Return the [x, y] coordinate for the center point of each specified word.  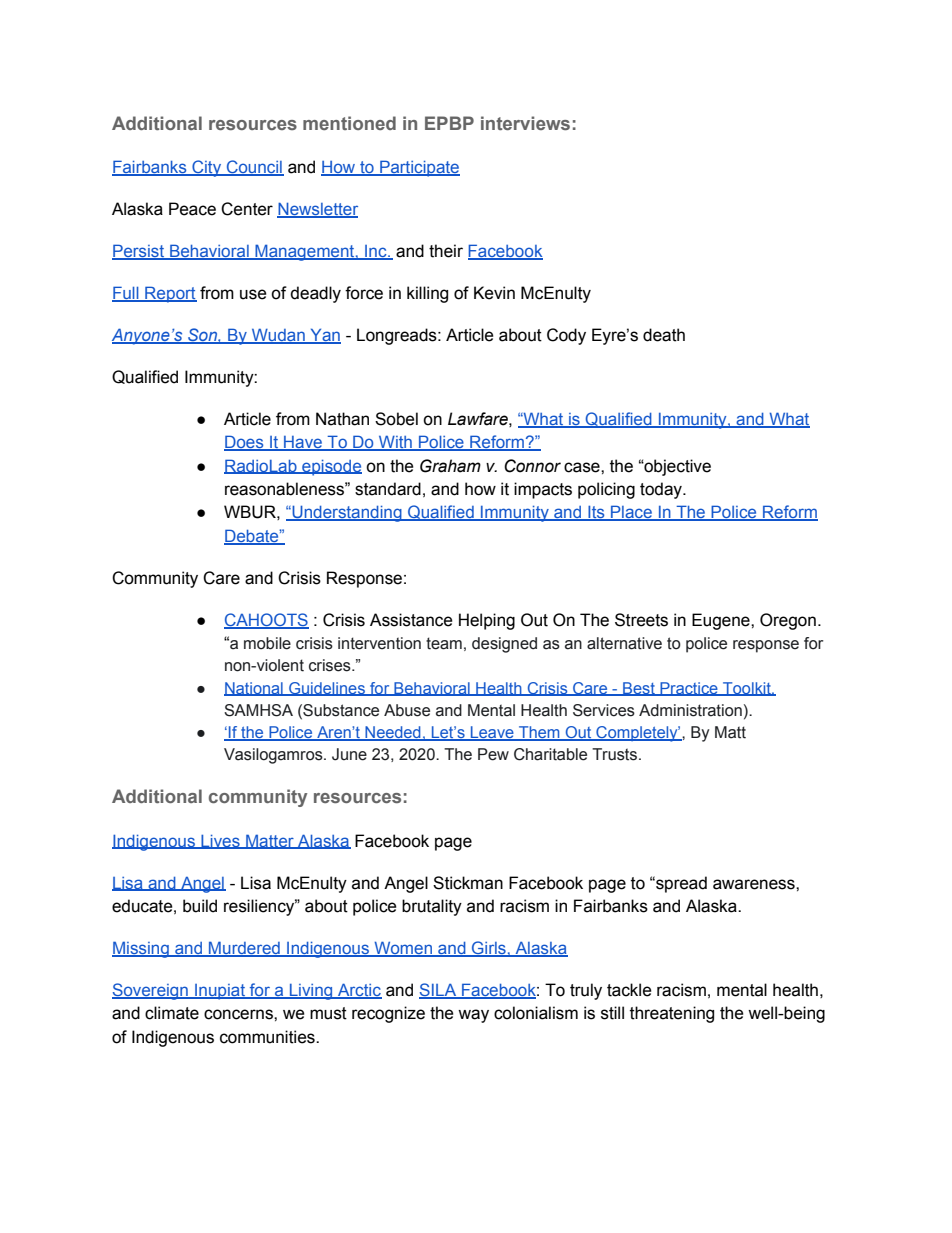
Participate [419, 168]
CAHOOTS [266, 620]
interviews [525, 123]
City [207, 168]
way [473, 1016]
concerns [239, 1014]
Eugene [722, 621]
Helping [487, 621]
